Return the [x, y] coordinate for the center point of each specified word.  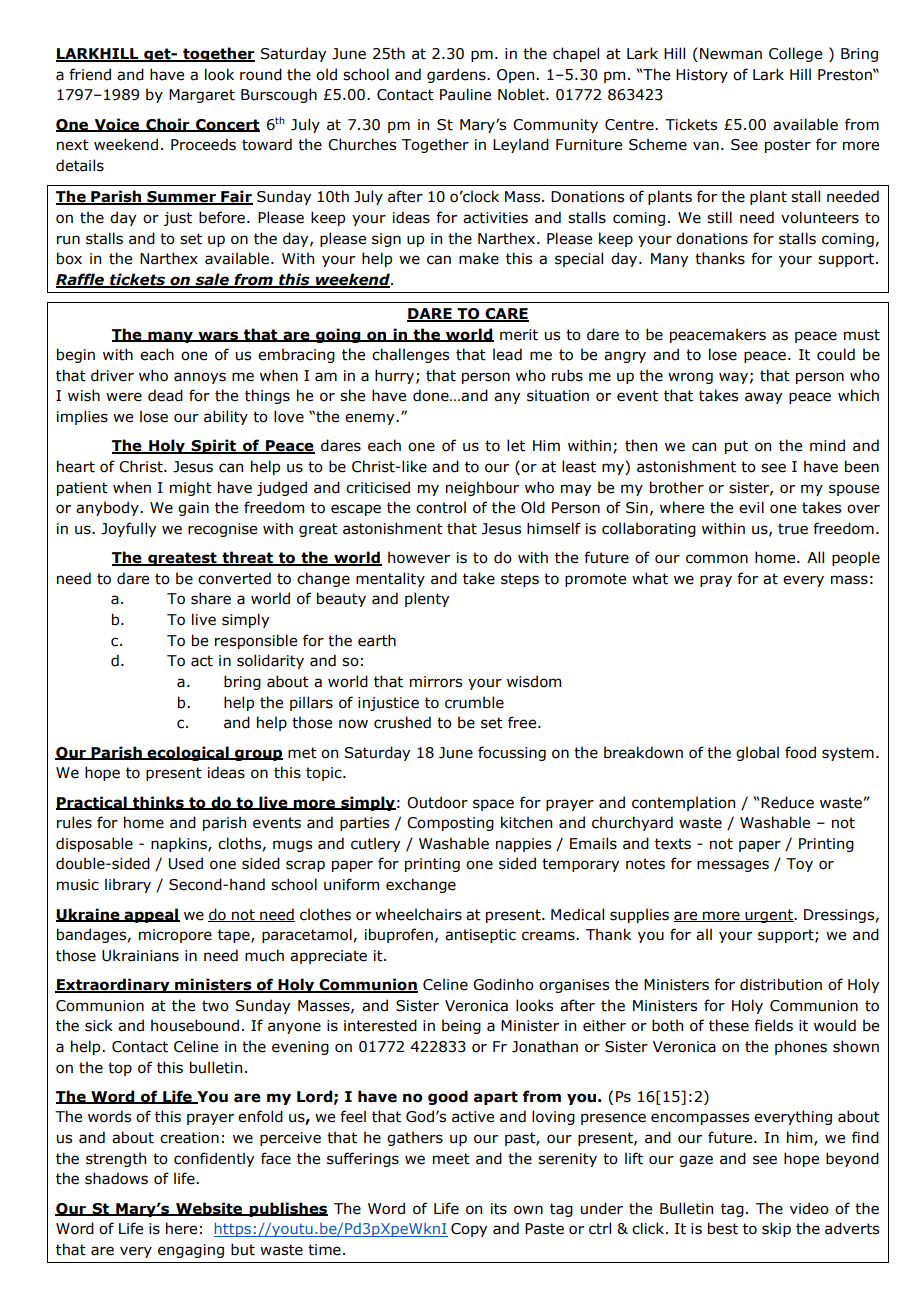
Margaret [202, 96]
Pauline [465, 94]
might [191, 488]
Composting [450, 824]
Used [186, 863]
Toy [799, 865]
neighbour [482, 488]
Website [209, 1209]
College [795, 54]
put [736, 447]
